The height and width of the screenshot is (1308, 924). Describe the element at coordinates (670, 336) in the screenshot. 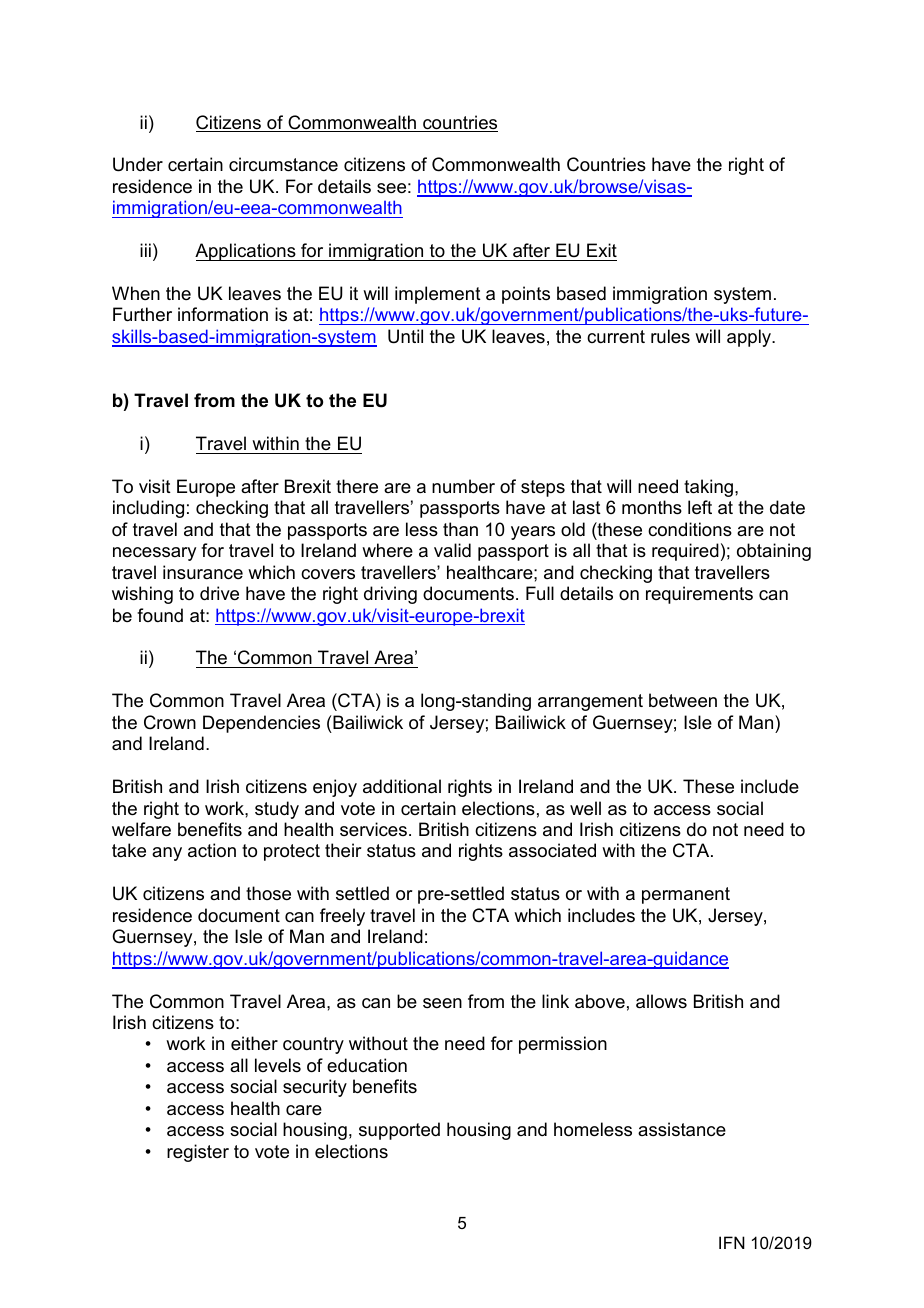

I see `rules` at that location.
